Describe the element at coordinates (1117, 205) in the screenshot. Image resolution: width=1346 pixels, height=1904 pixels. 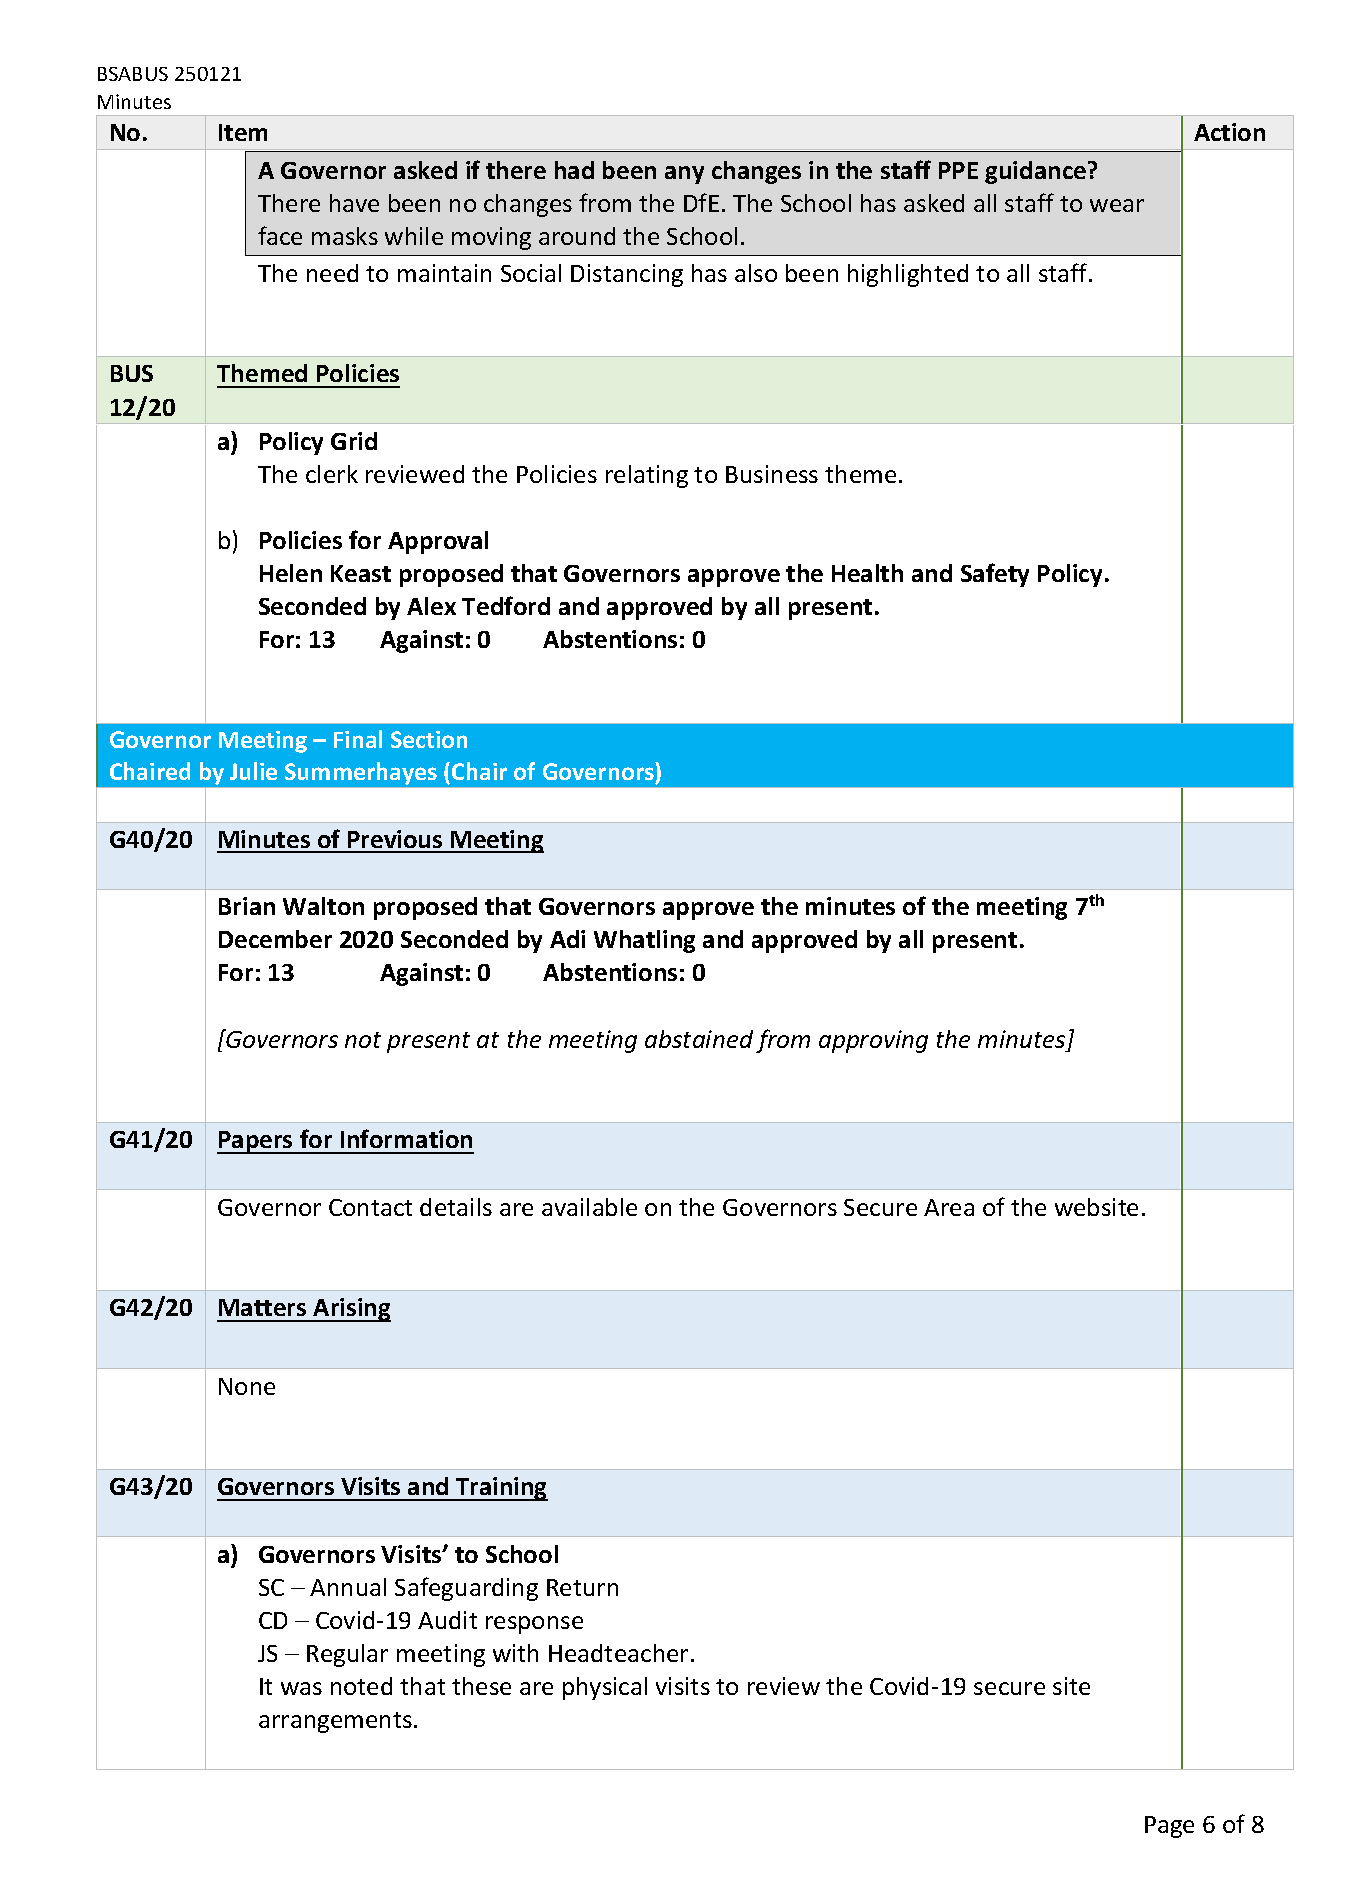
I see `wear` at that location.
